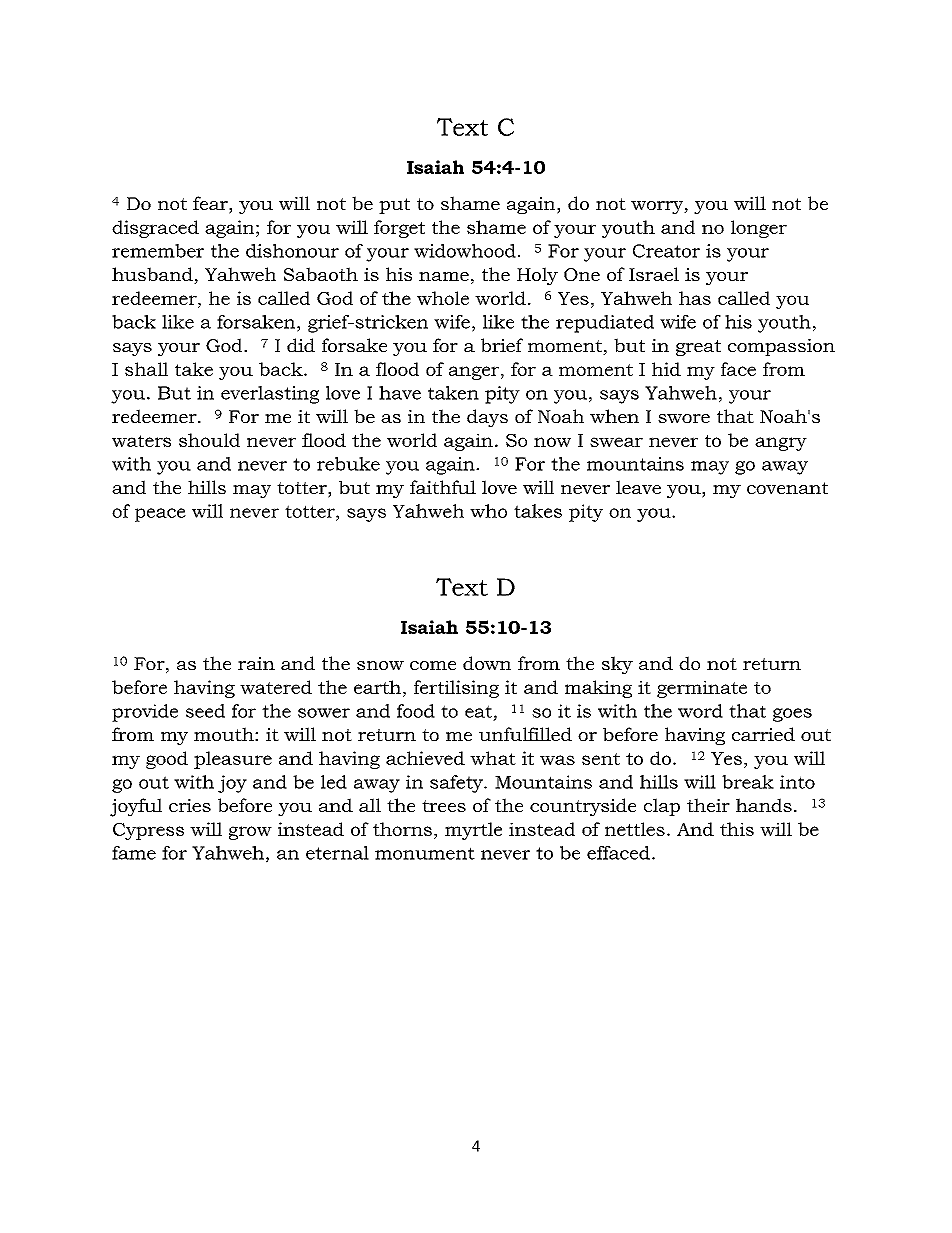 Image resolution: width=952 pixels, height=1233 pixels. I want to click on disgraced, so click(155, 229).
